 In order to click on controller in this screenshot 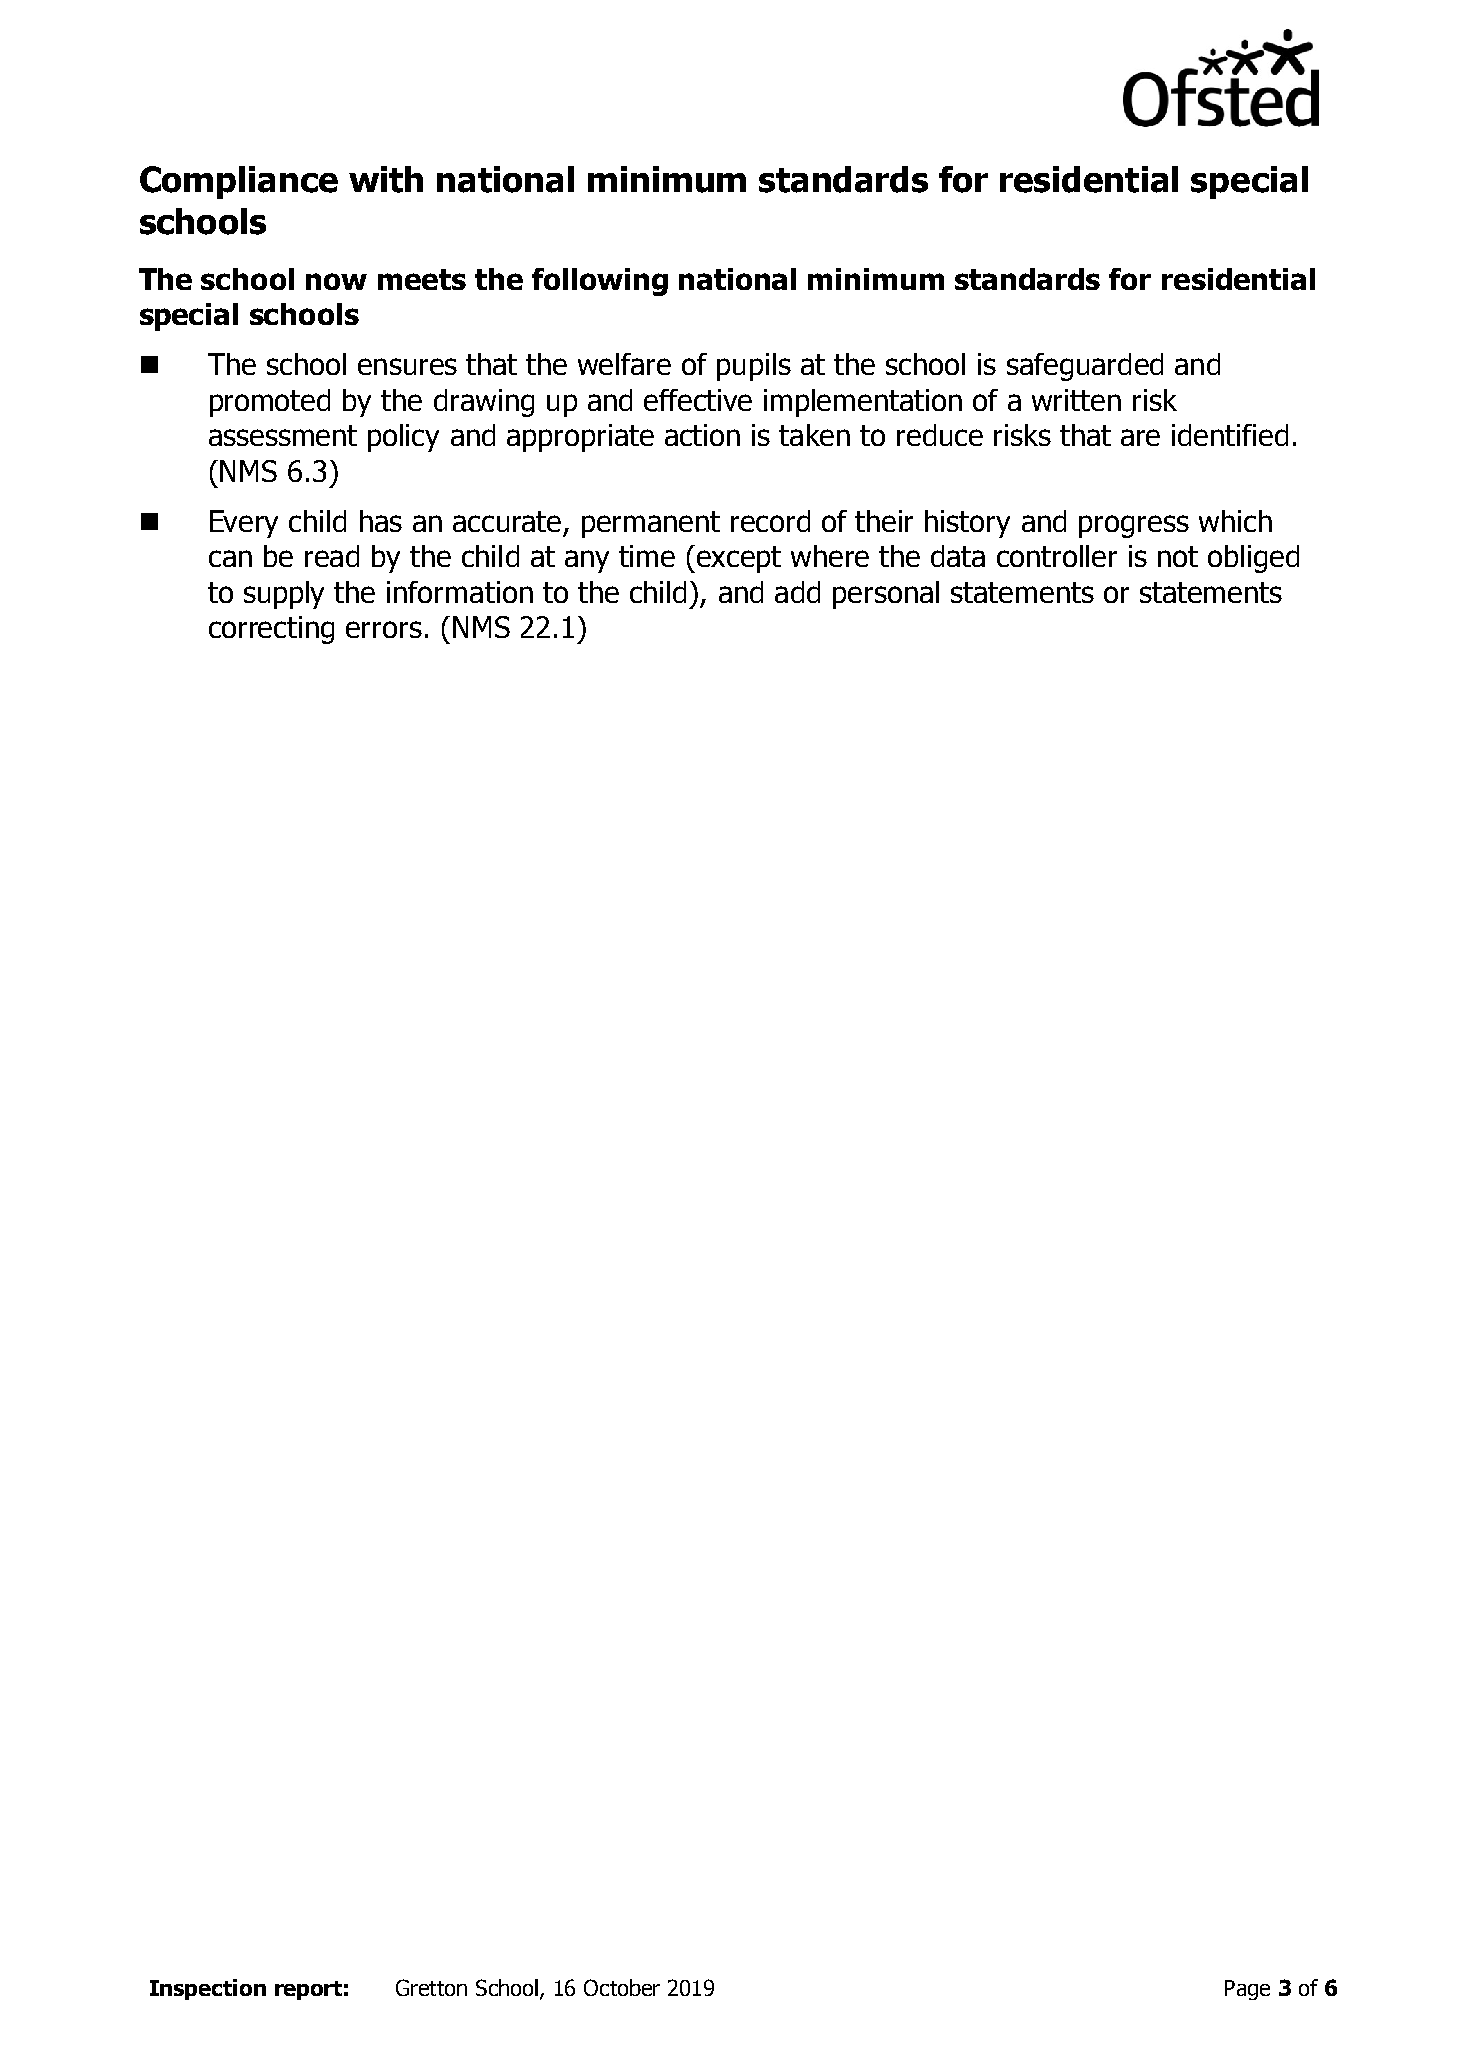, I will do `click(1057, 556)`.
